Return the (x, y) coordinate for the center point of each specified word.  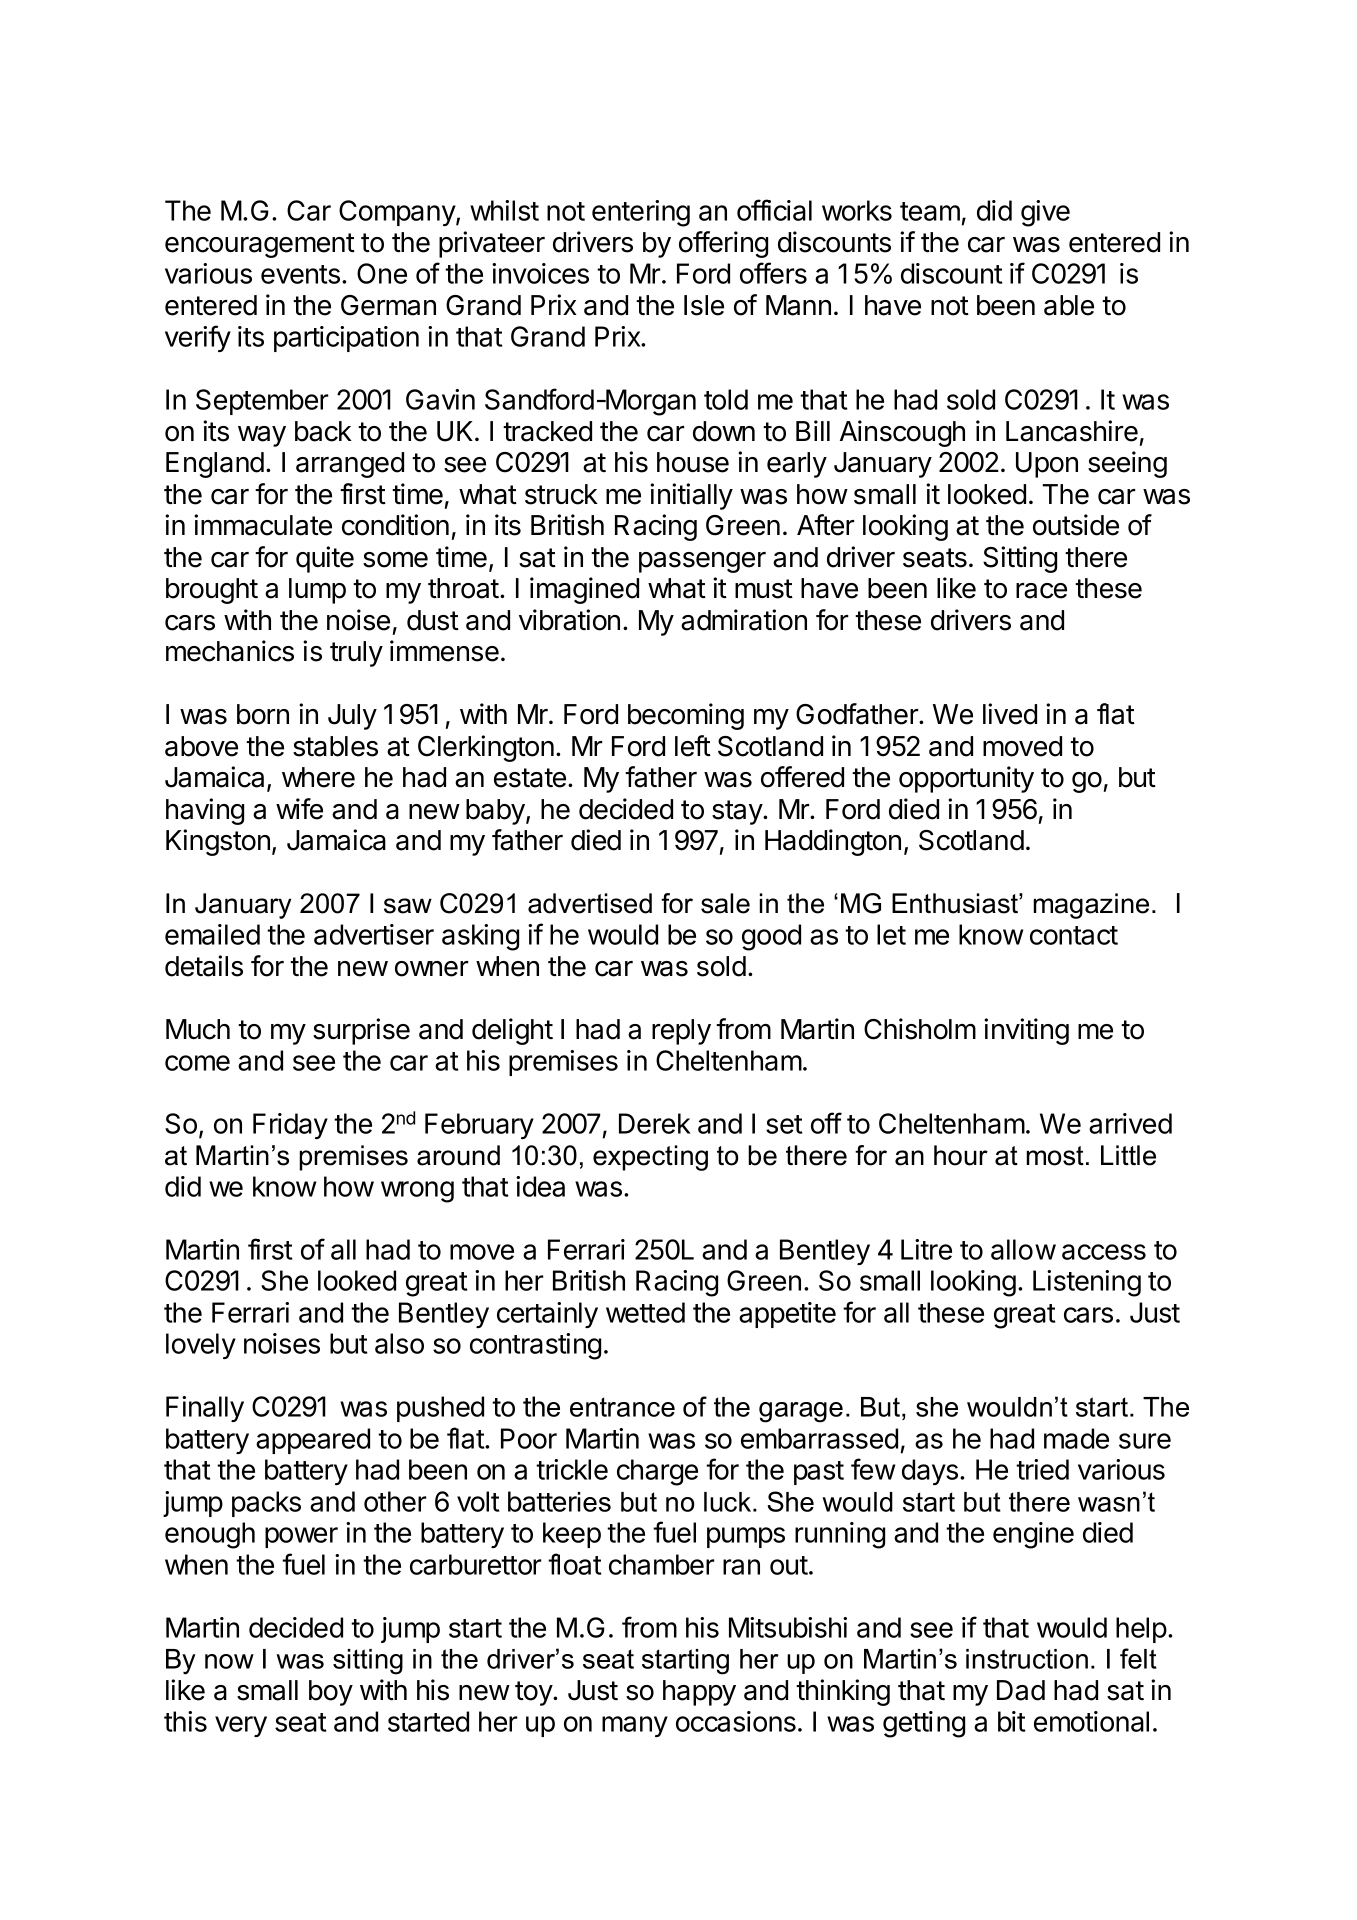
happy (699, 1693)
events (300, 274)
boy (331, 1693)
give (1045, 213)
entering (641, 213)
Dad (1021, 1690)
